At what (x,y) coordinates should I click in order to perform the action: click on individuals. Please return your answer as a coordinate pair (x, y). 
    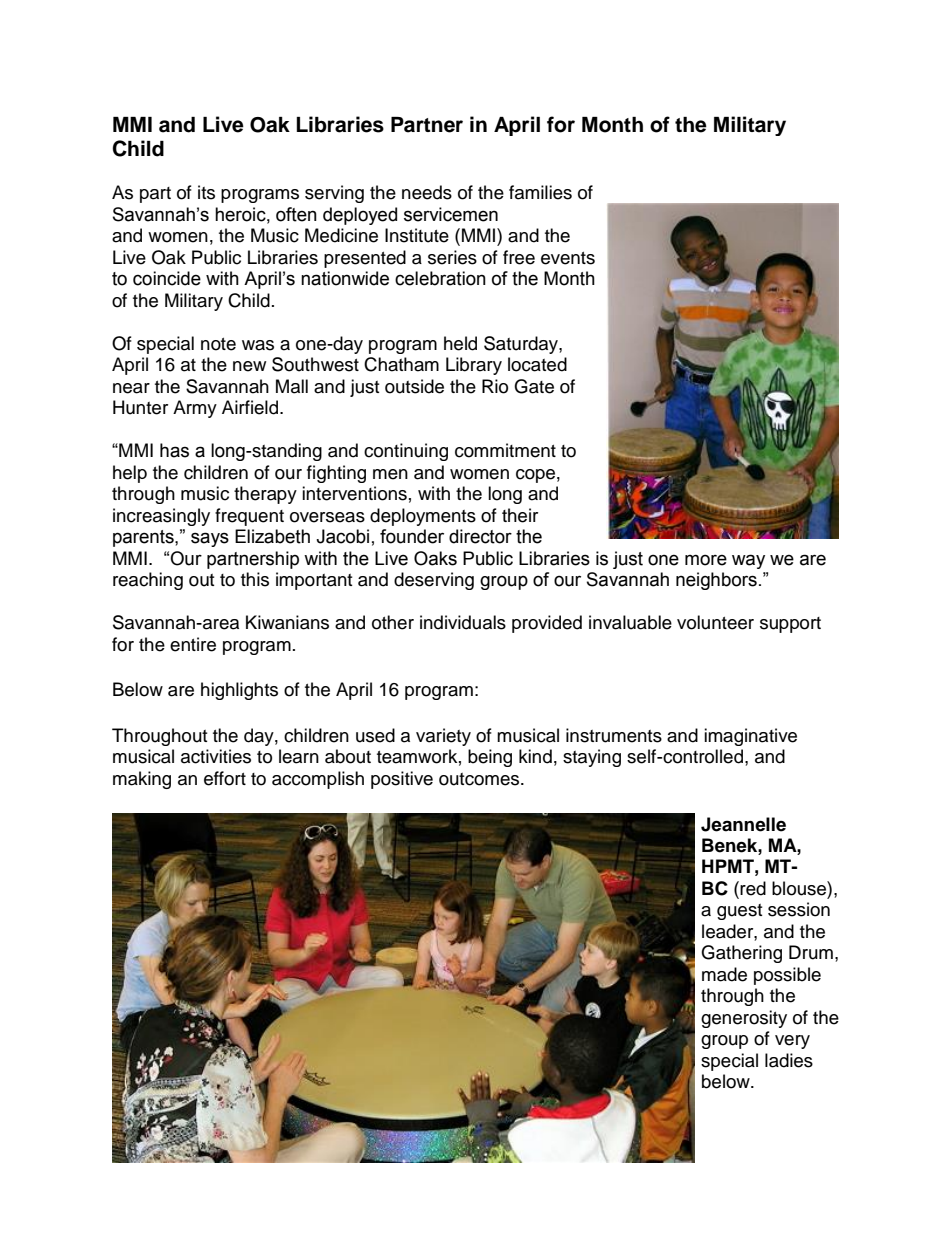
    Looking at the image, I should click on (463, 622).
